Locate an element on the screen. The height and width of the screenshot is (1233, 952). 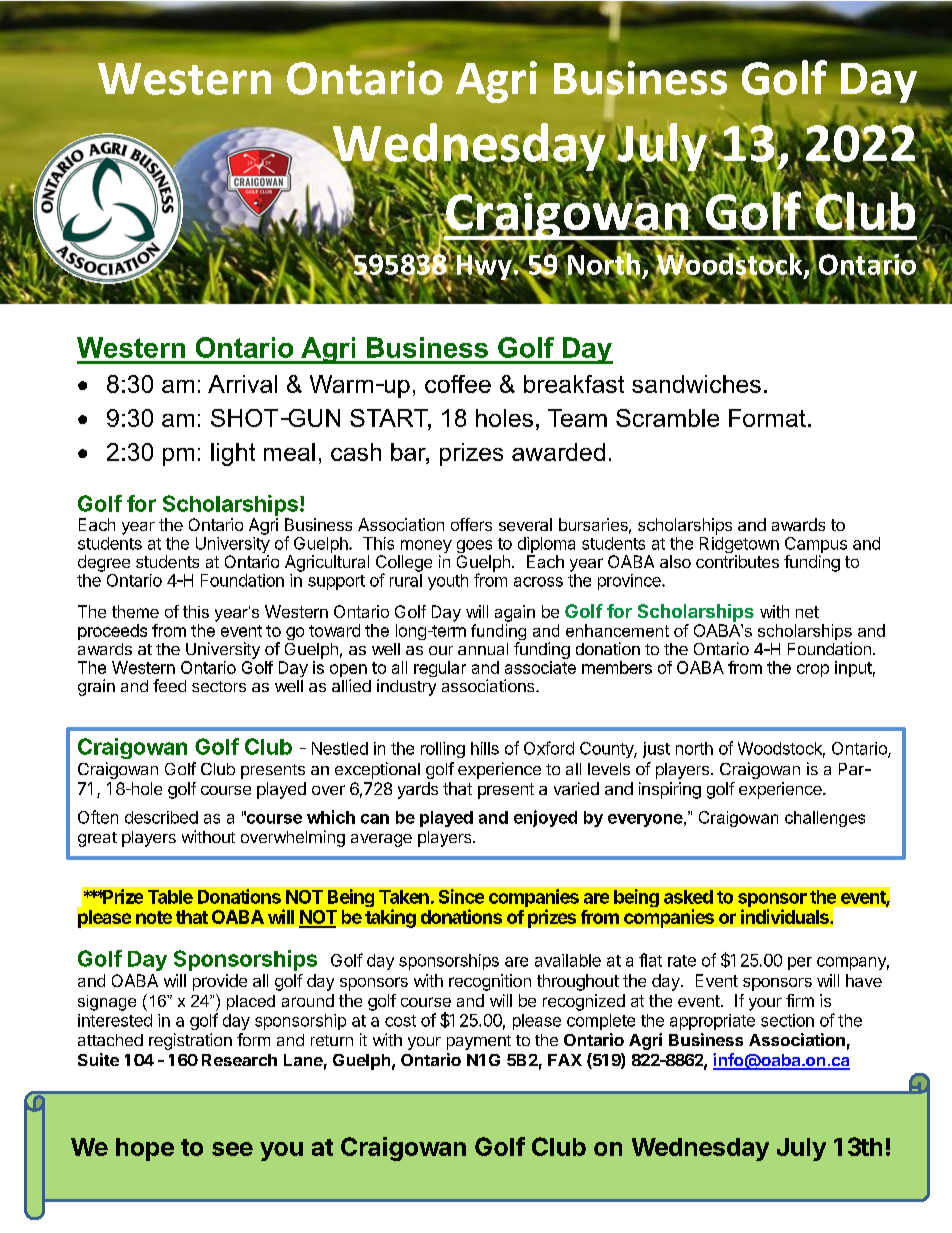
FAX is located at coordinates (565, 1060).
